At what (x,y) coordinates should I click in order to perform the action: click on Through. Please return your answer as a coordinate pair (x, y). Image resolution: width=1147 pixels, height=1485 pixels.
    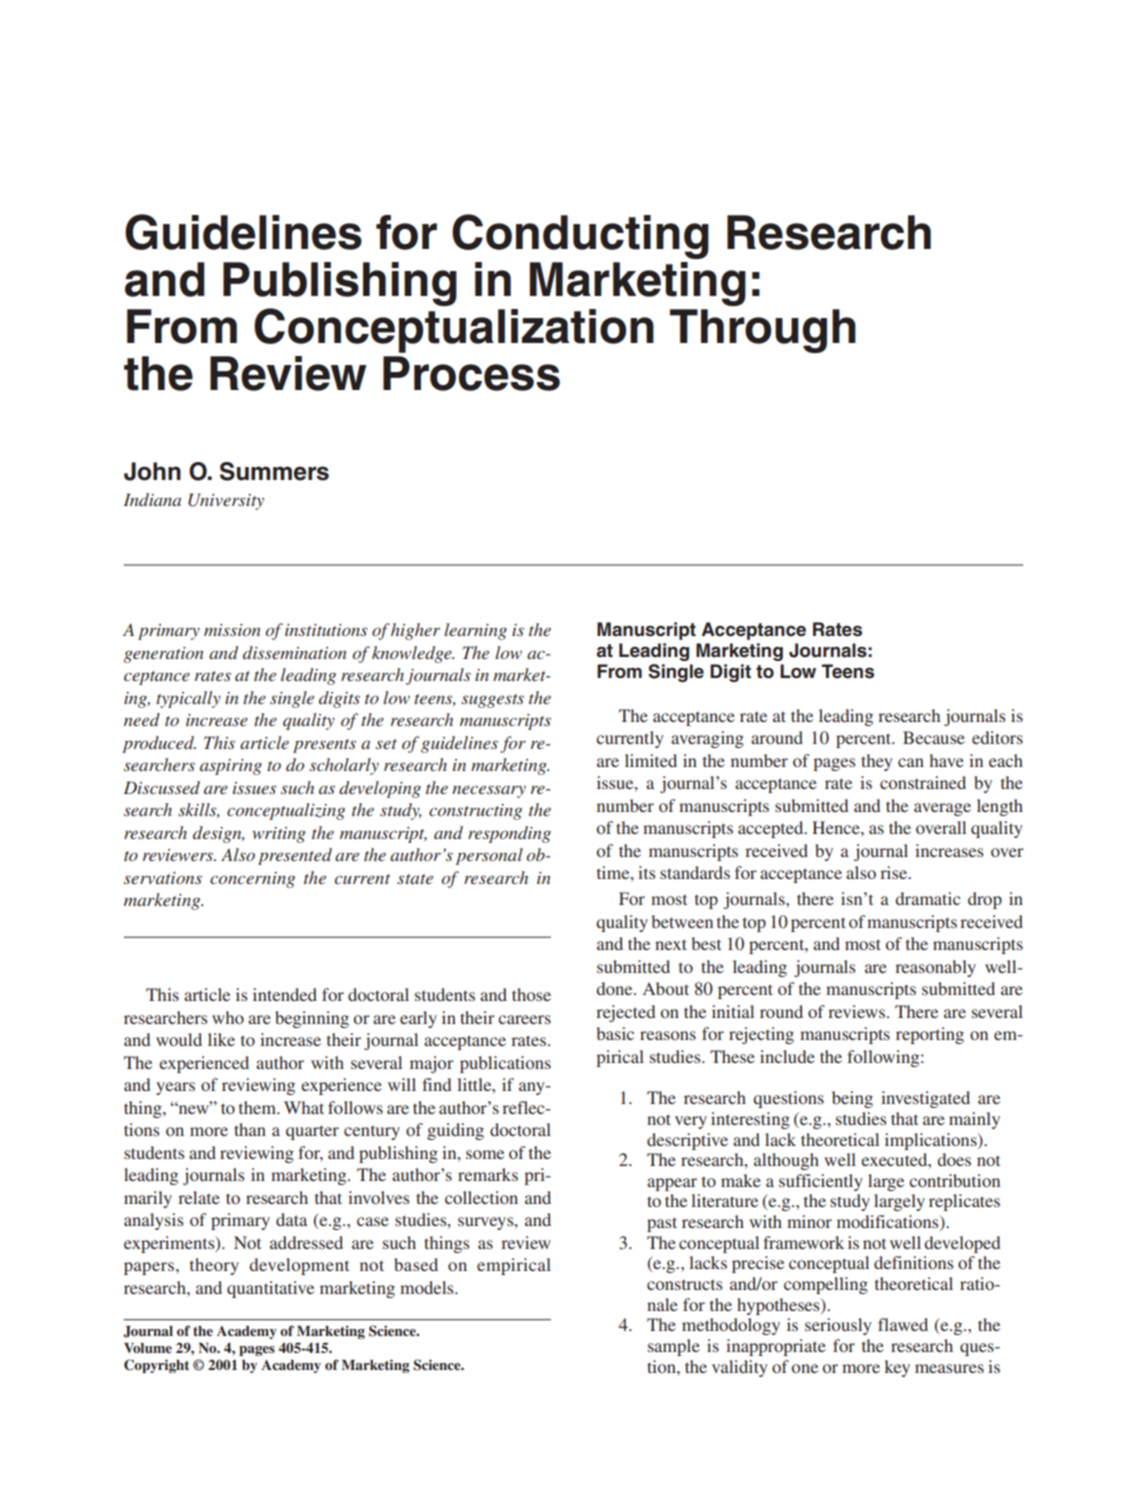
    Looking at the image, I should click on (763, 331).
